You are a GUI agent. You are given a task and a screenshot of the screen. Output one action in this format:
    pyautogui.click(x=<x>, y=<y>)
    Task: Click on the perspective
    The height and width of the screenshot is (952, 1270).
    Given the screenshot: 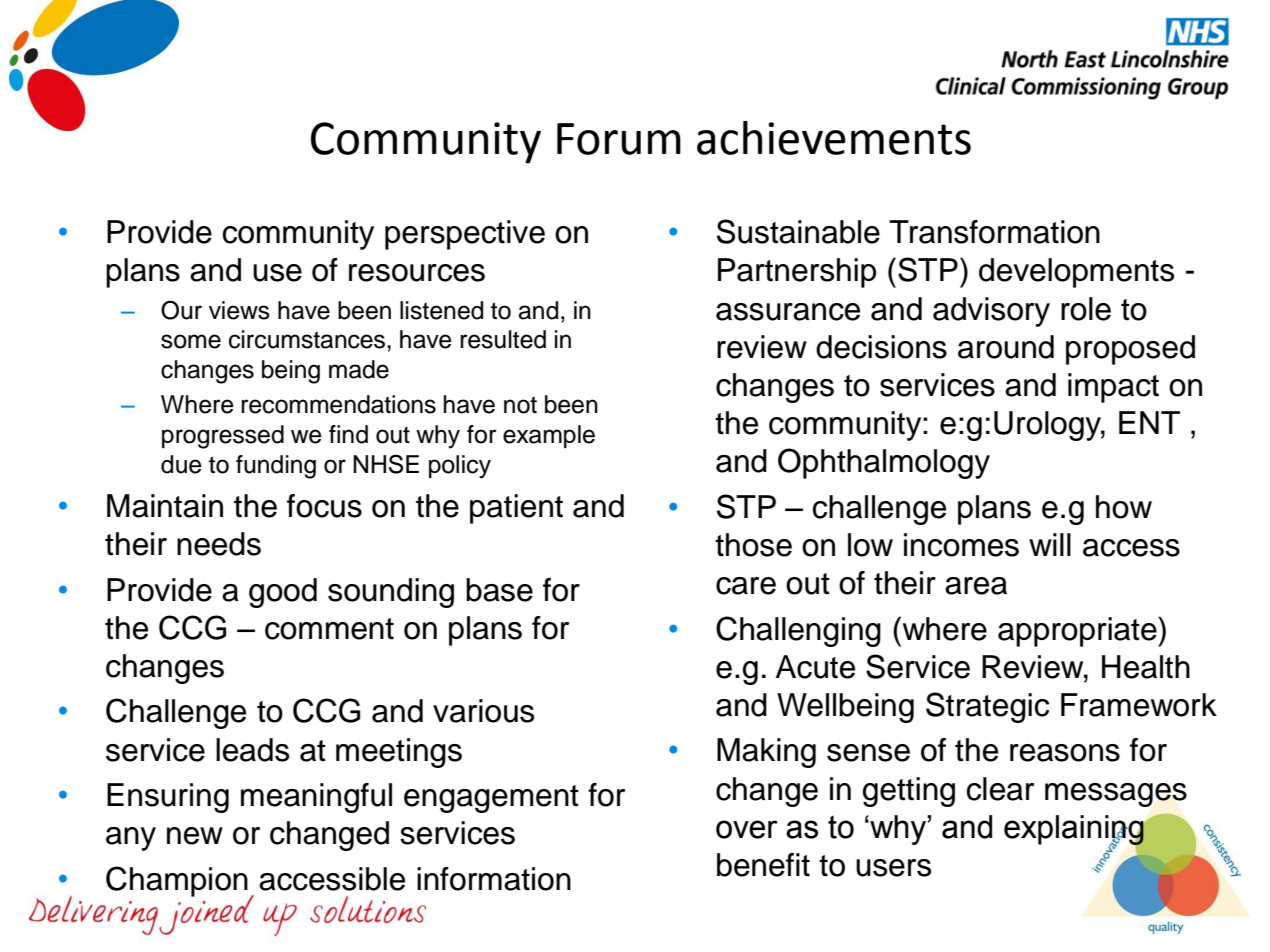 What is the action you would take?
    pyautogui.click(x=465, y=235)
